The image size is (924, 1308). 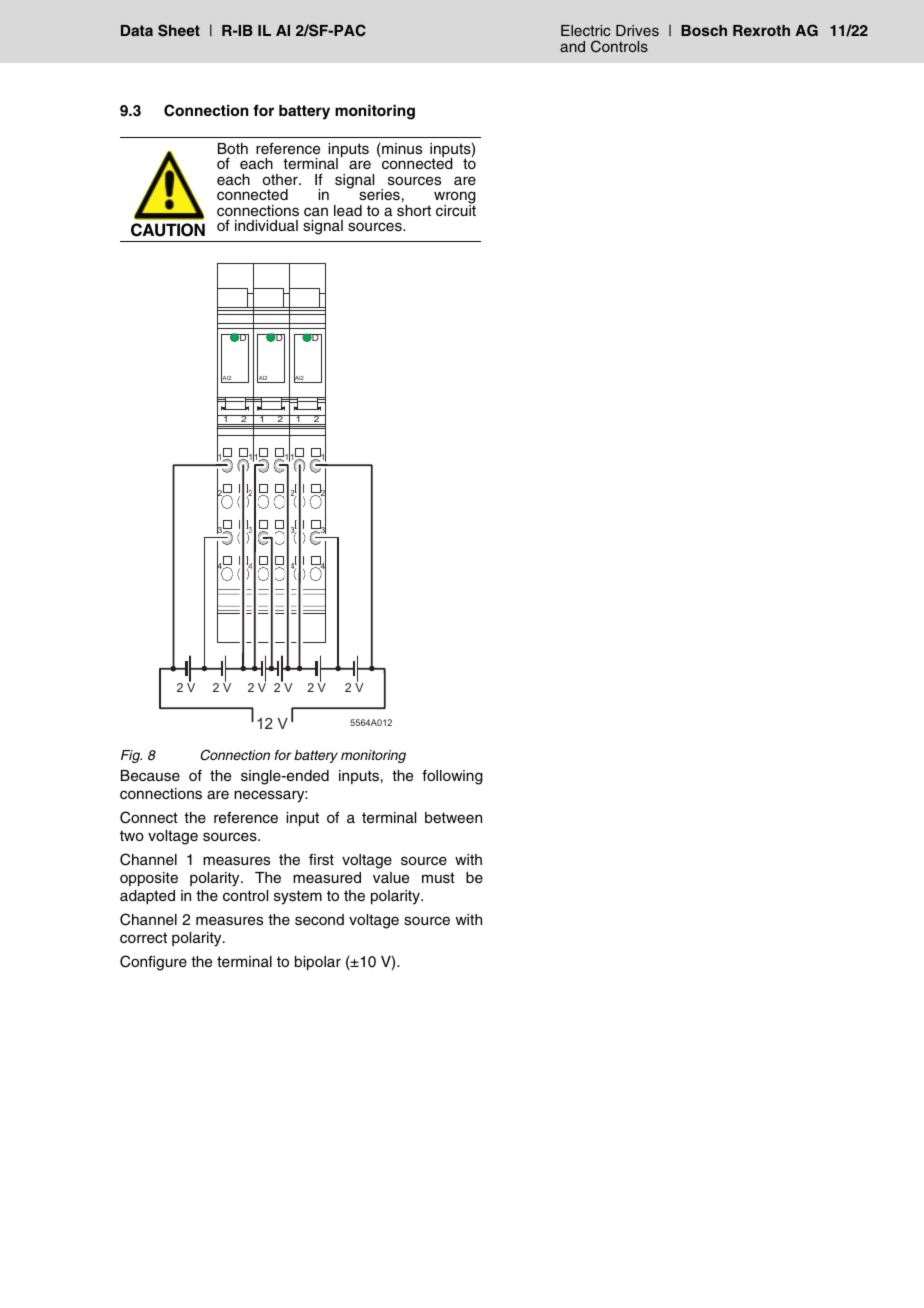 I want to click on correct, so click(x=143, y=937).
